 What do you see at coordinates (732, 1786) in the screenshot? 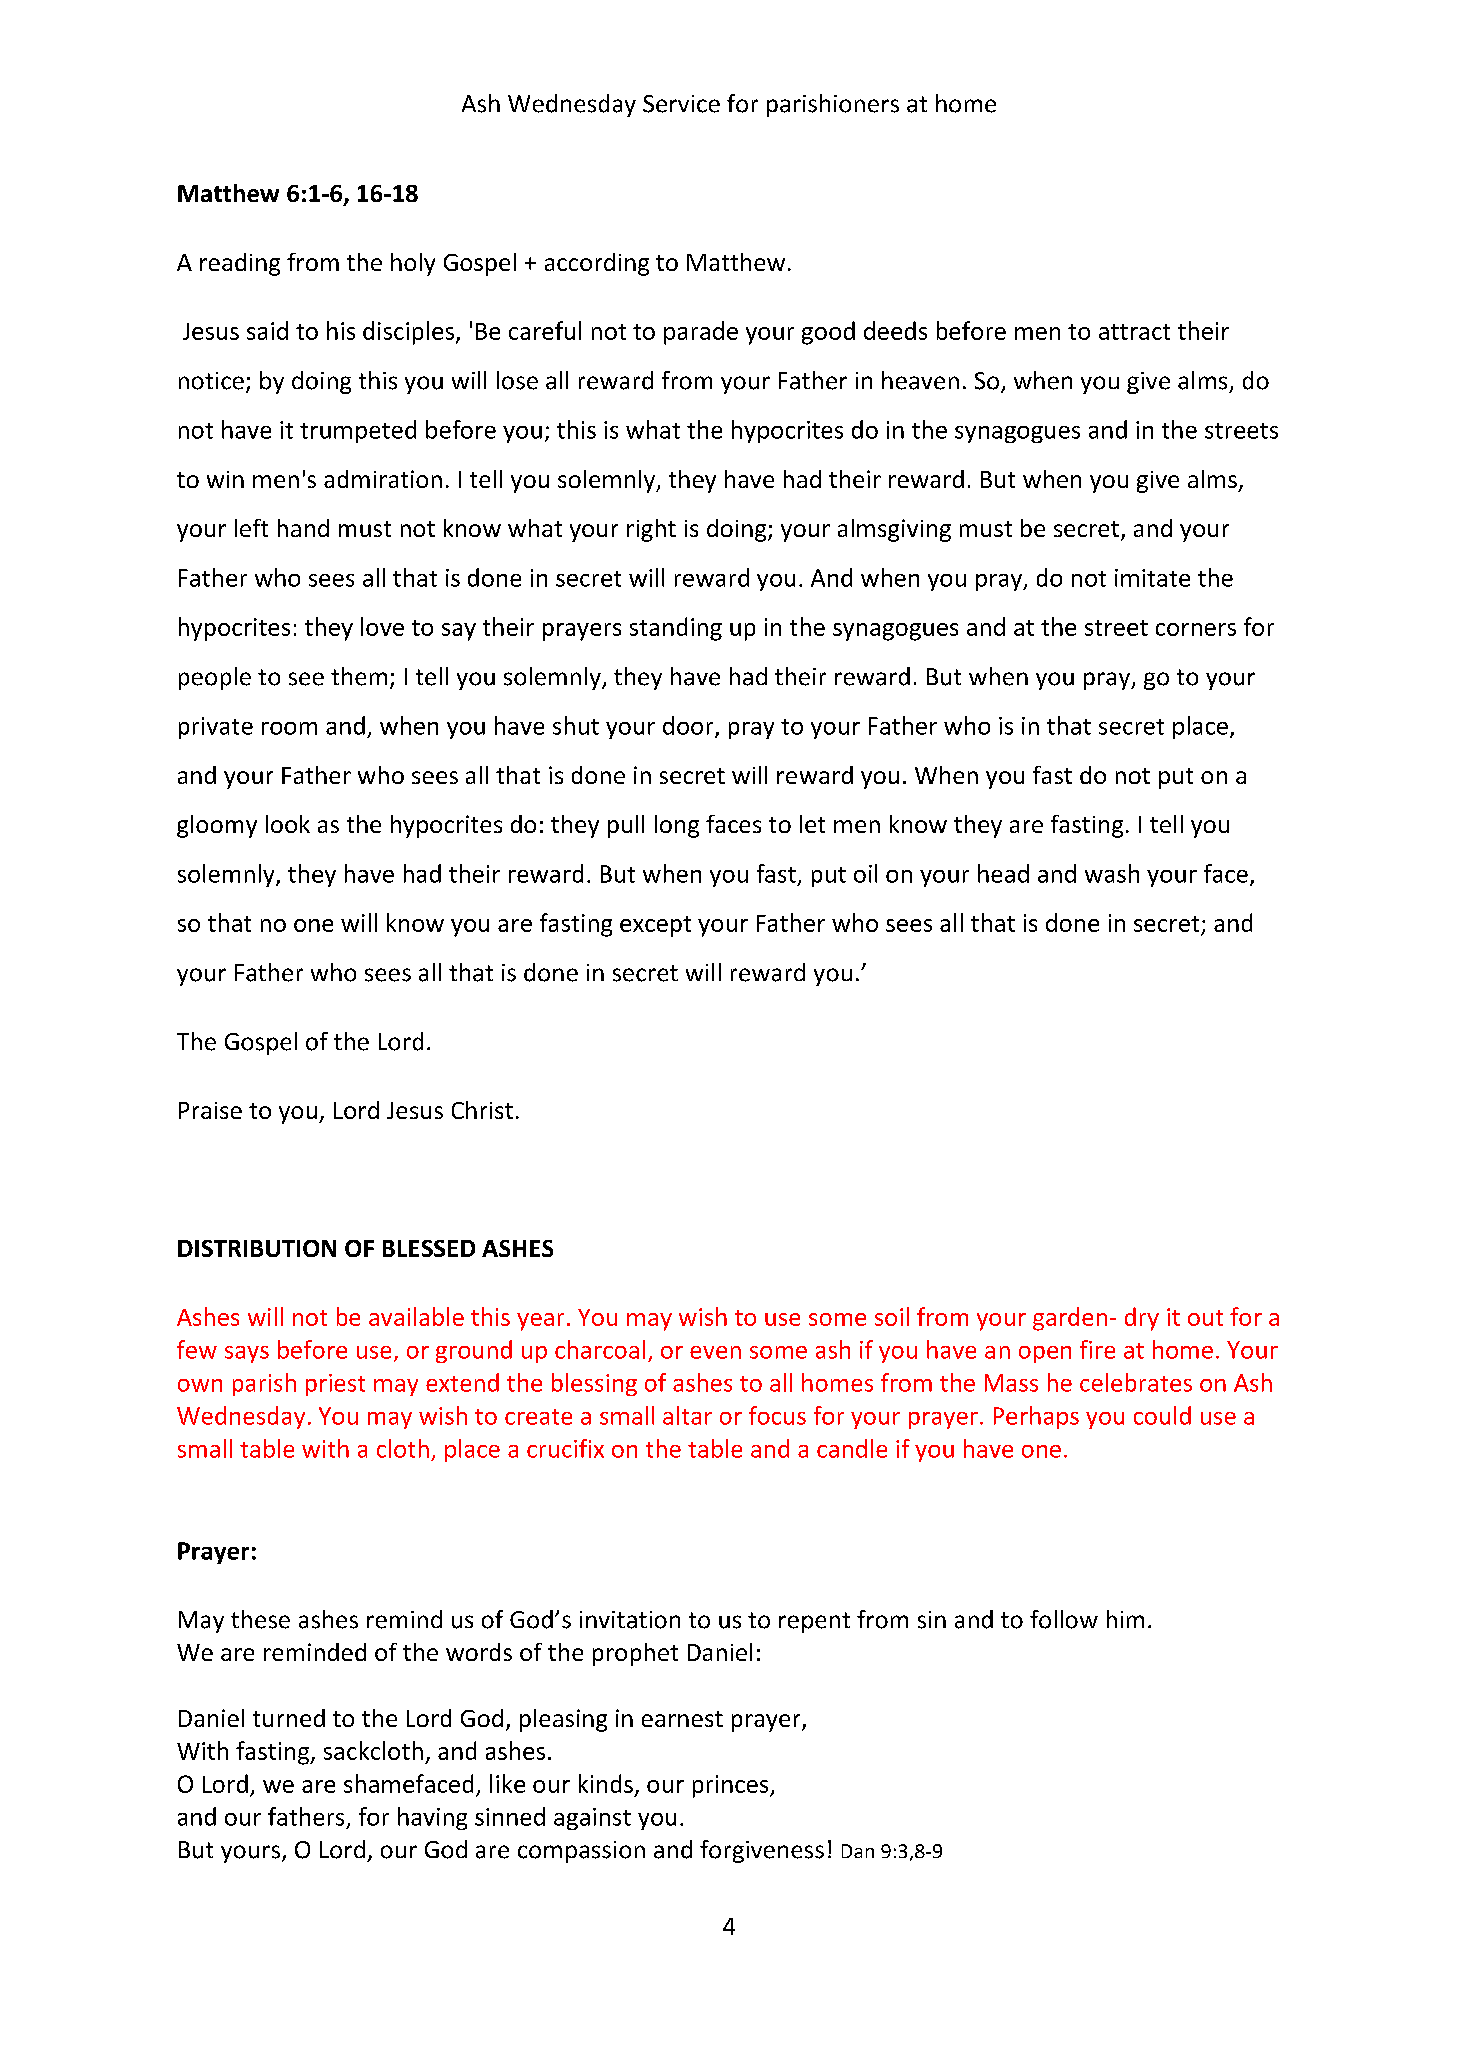
I see `princes` at bounding box center [732, 1786].
